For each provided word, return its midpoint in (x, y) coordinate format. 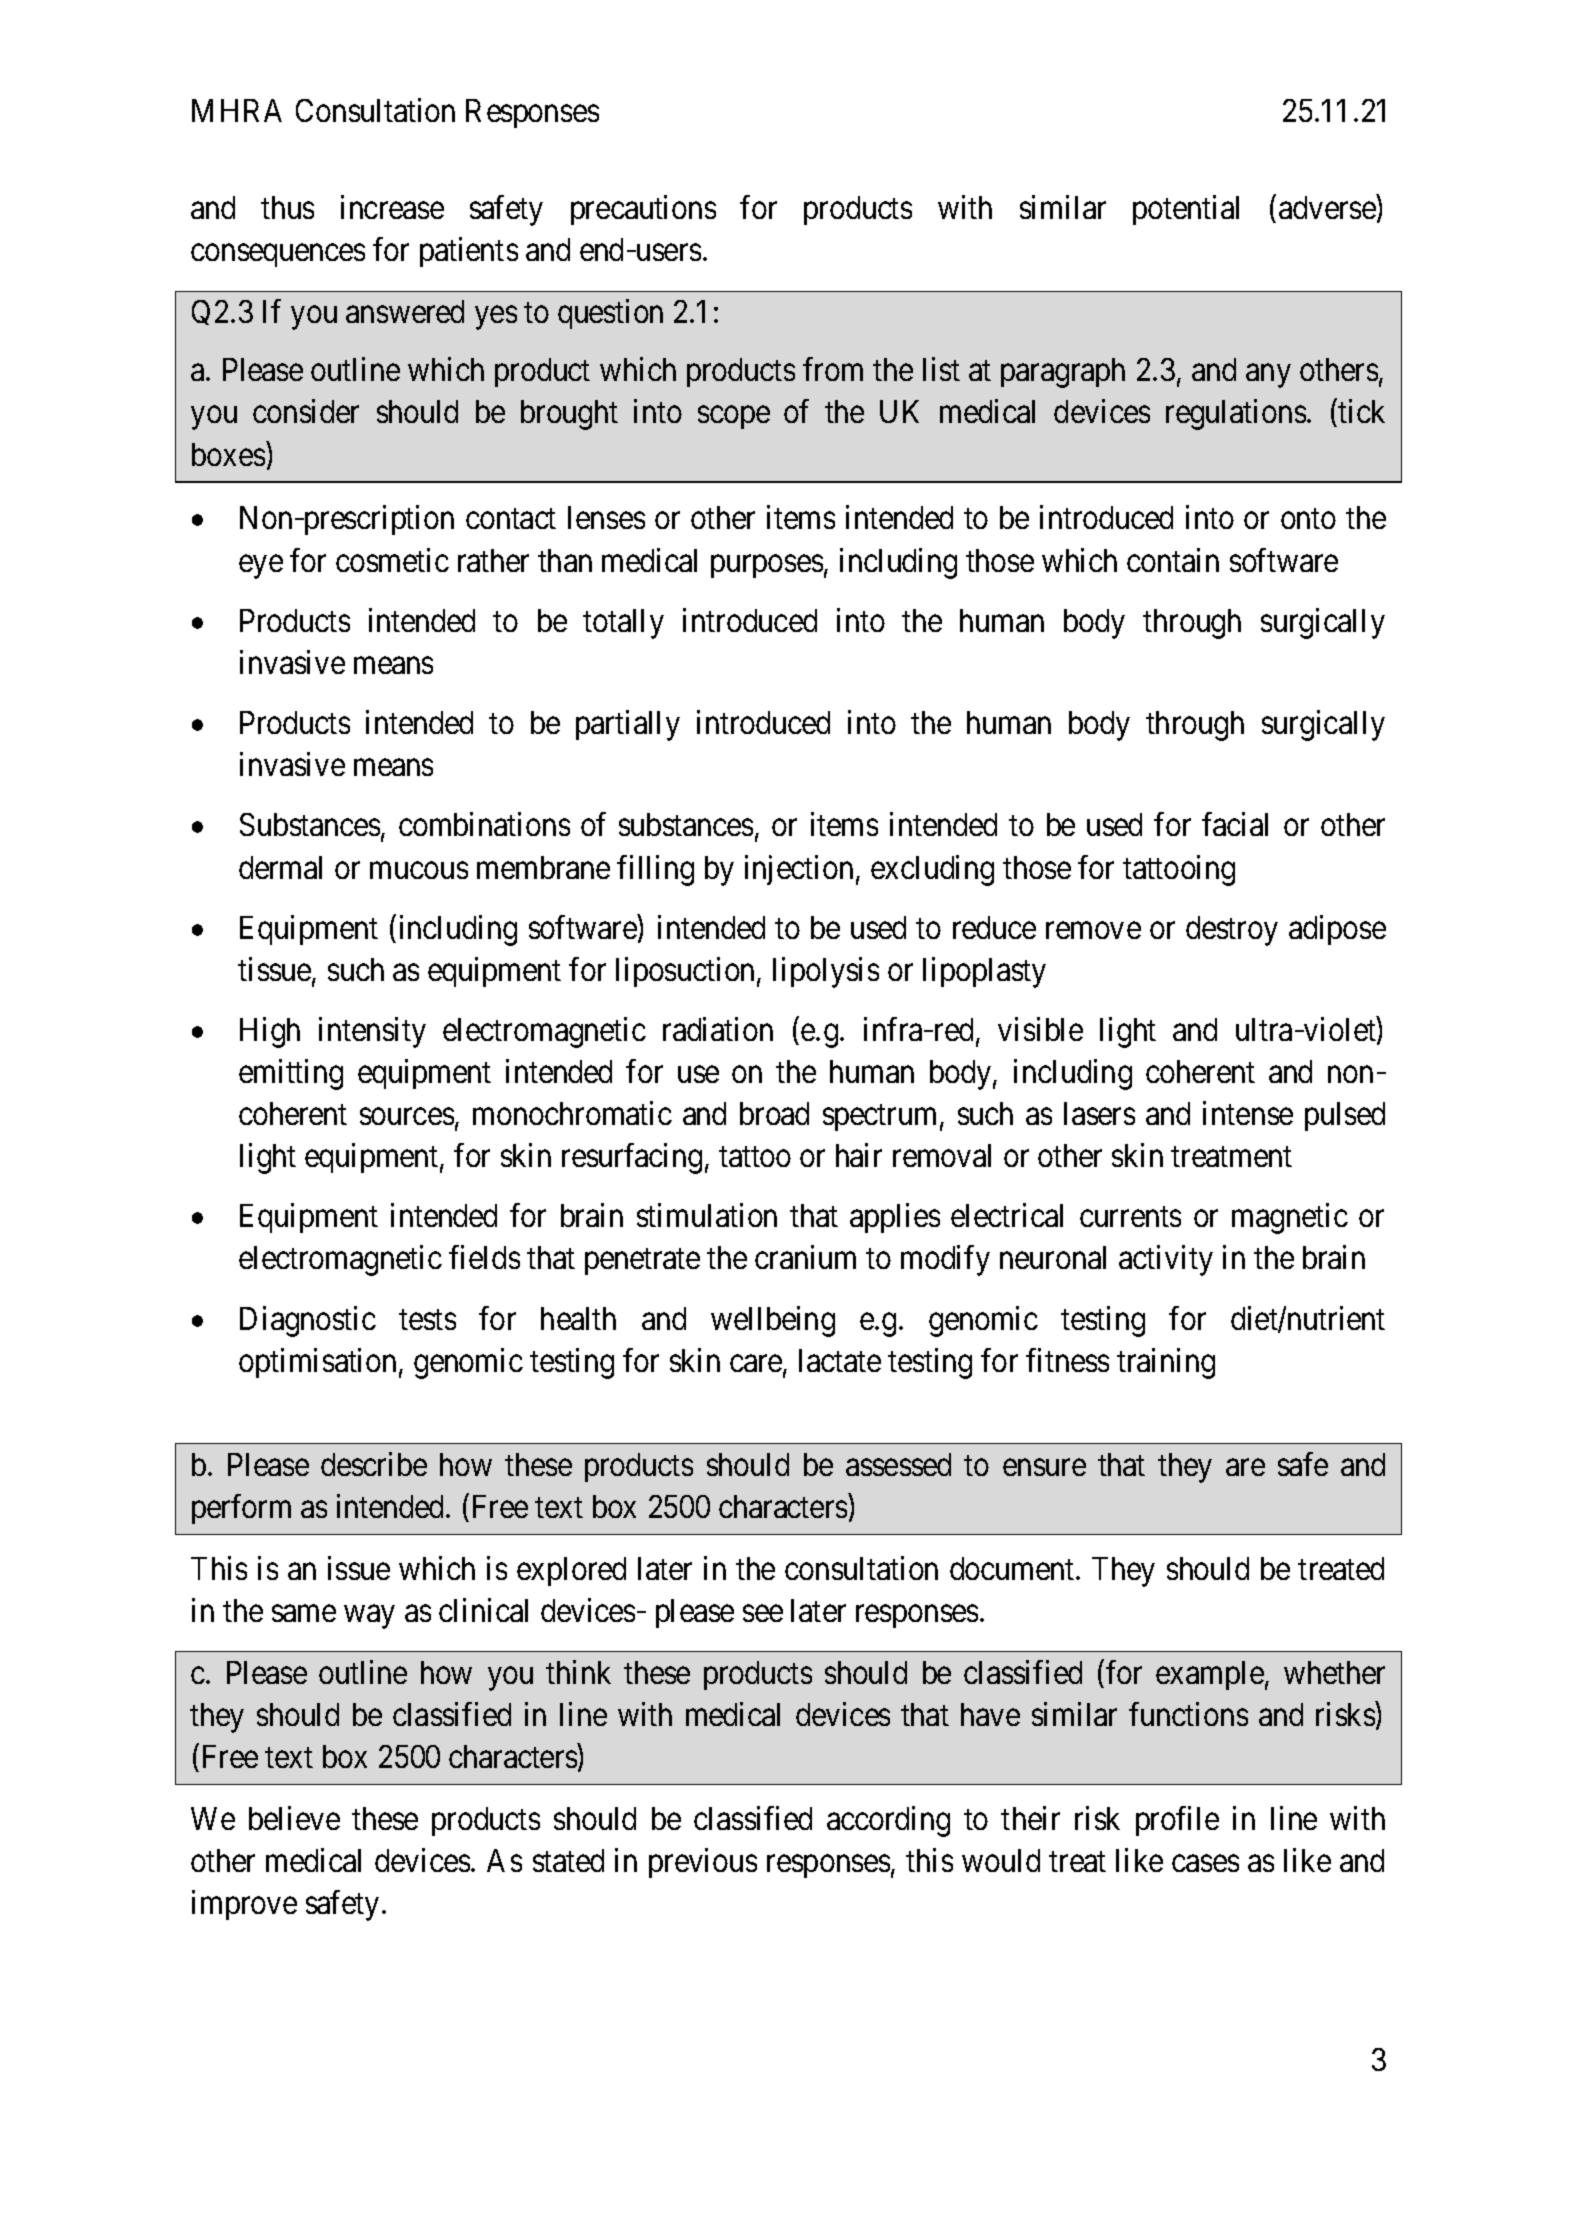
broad (774, 1113)
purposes (767, 566)
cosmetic (392, 560)
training (1166, 1363)
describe (374, 1464)
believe (294, 1818)
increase (392, 207)
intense (1248, 1113)
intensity (372, 1032)
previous (703, 1863)
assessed (898, 1464)
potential (1186, 210)
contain (1173, 560)
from (833, 369)
